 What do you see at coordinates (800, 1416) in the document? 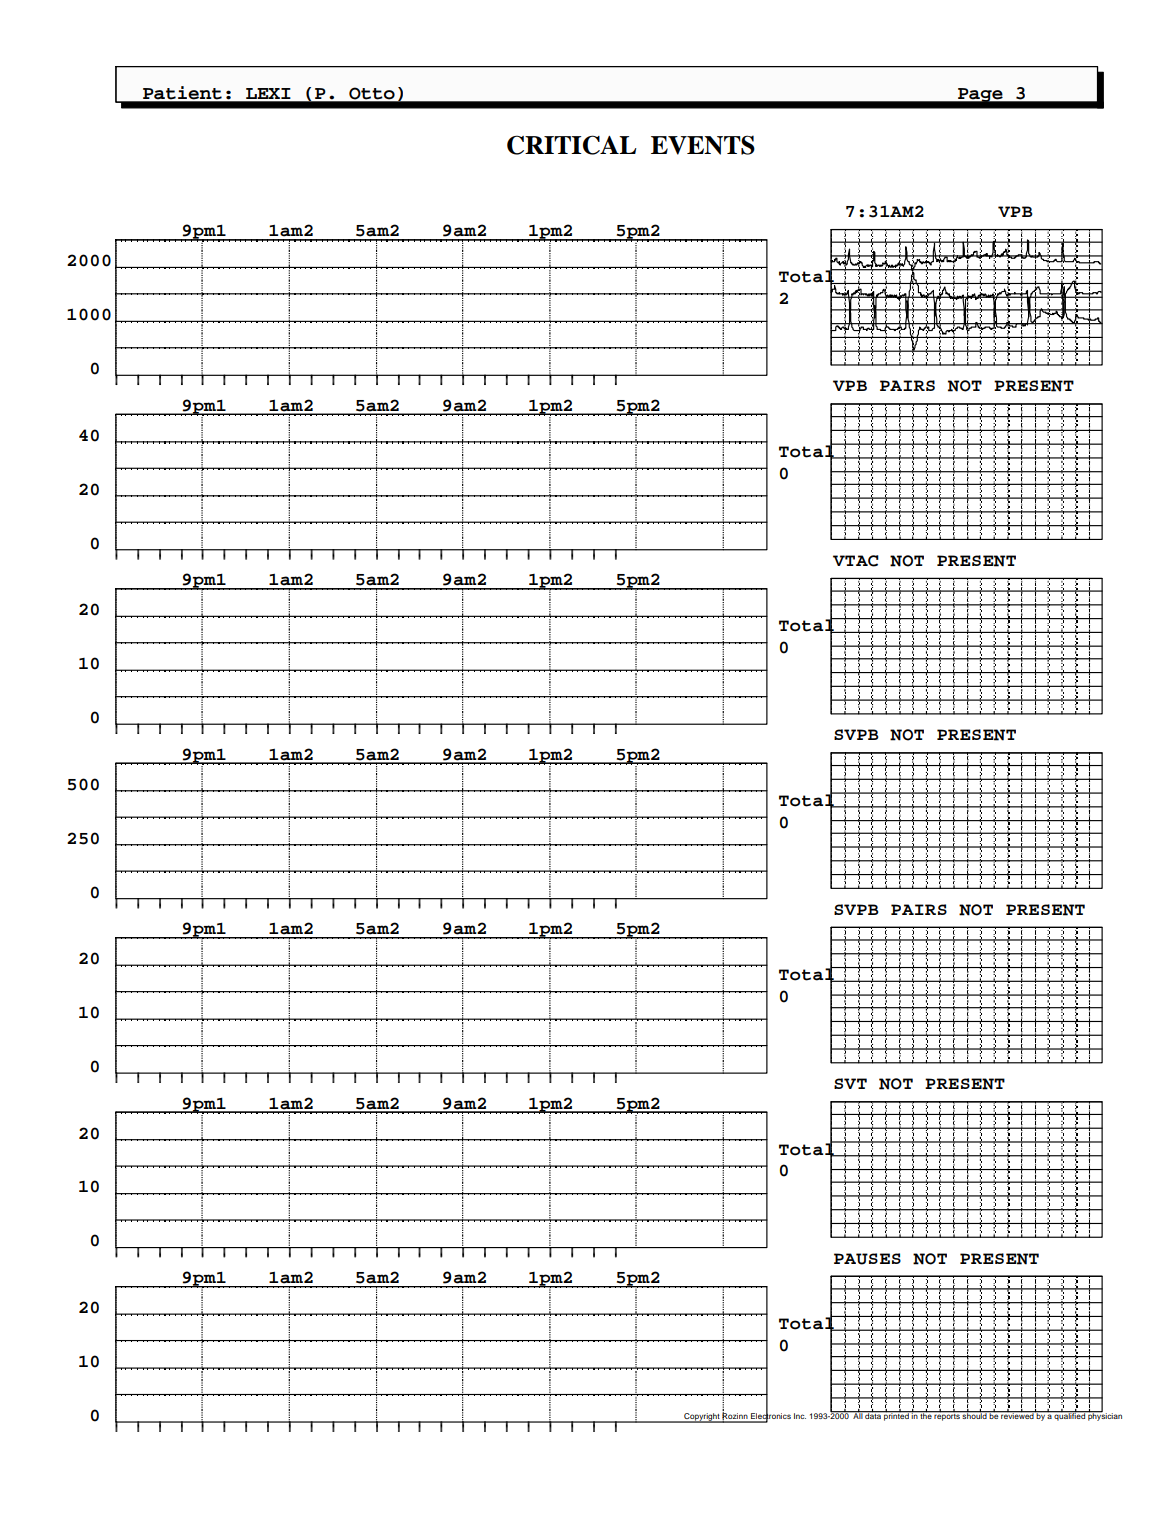
I see `Inc` at bounding box center [800, 1416].
